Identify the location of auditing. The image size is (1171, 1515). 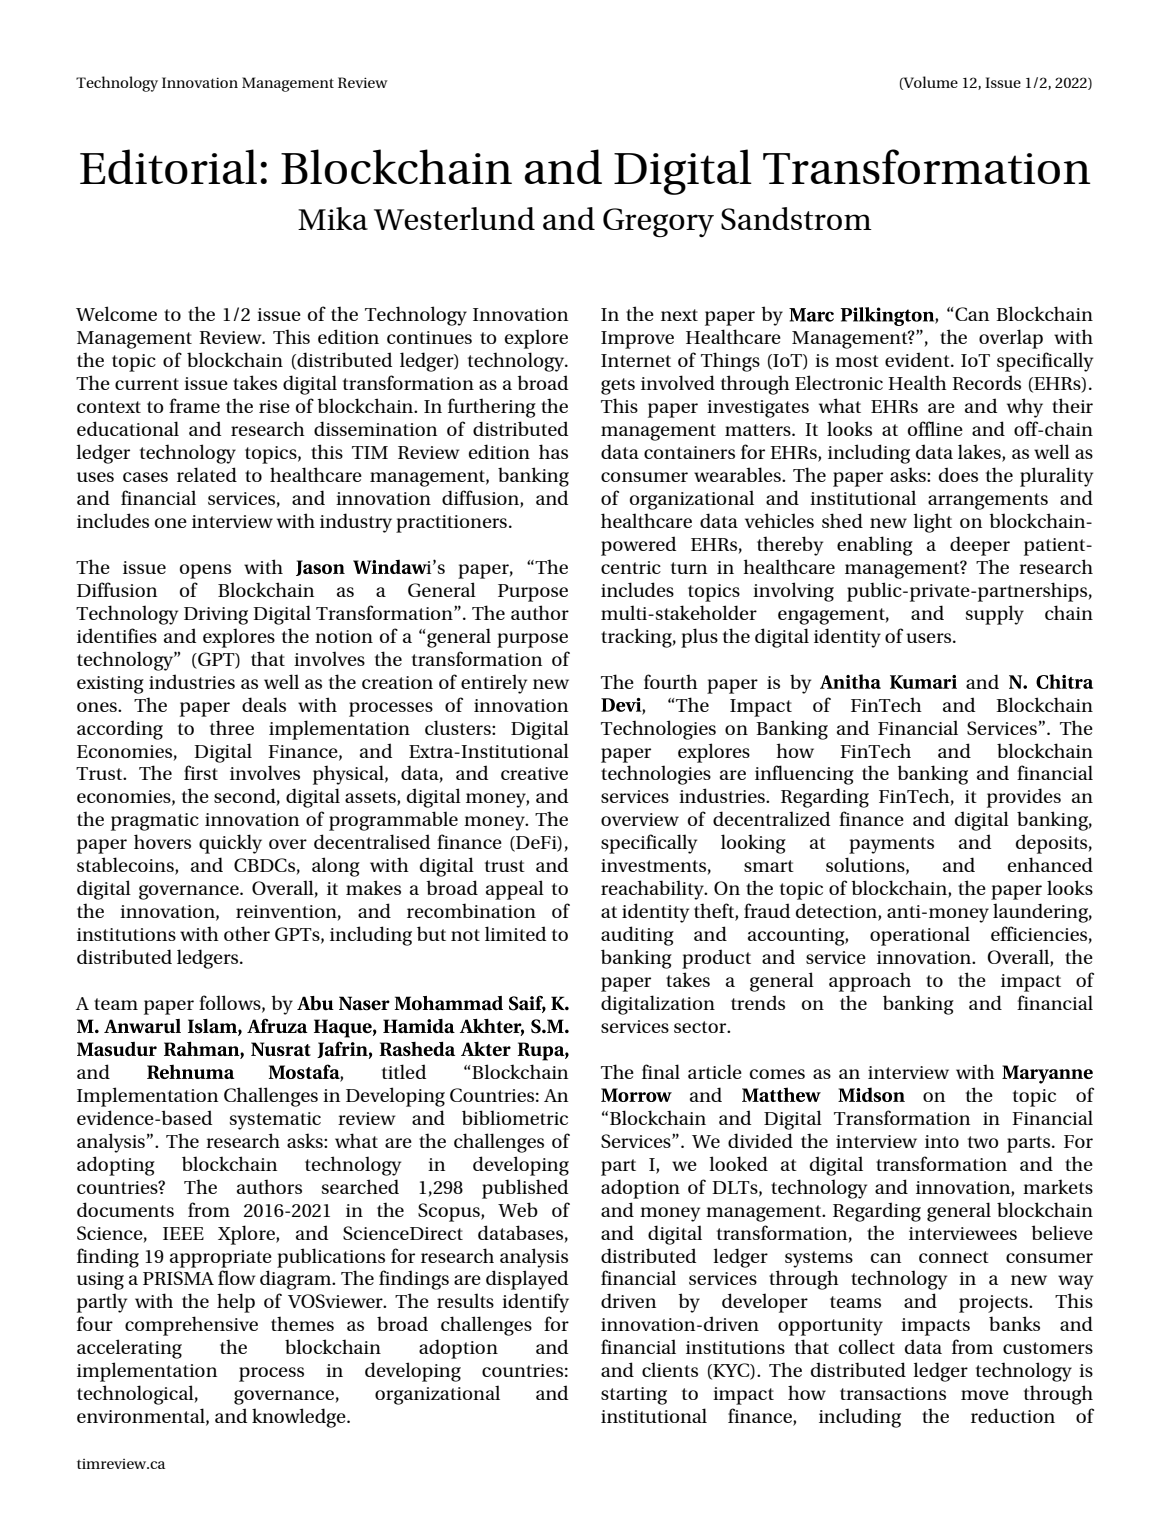
(637, 936).
